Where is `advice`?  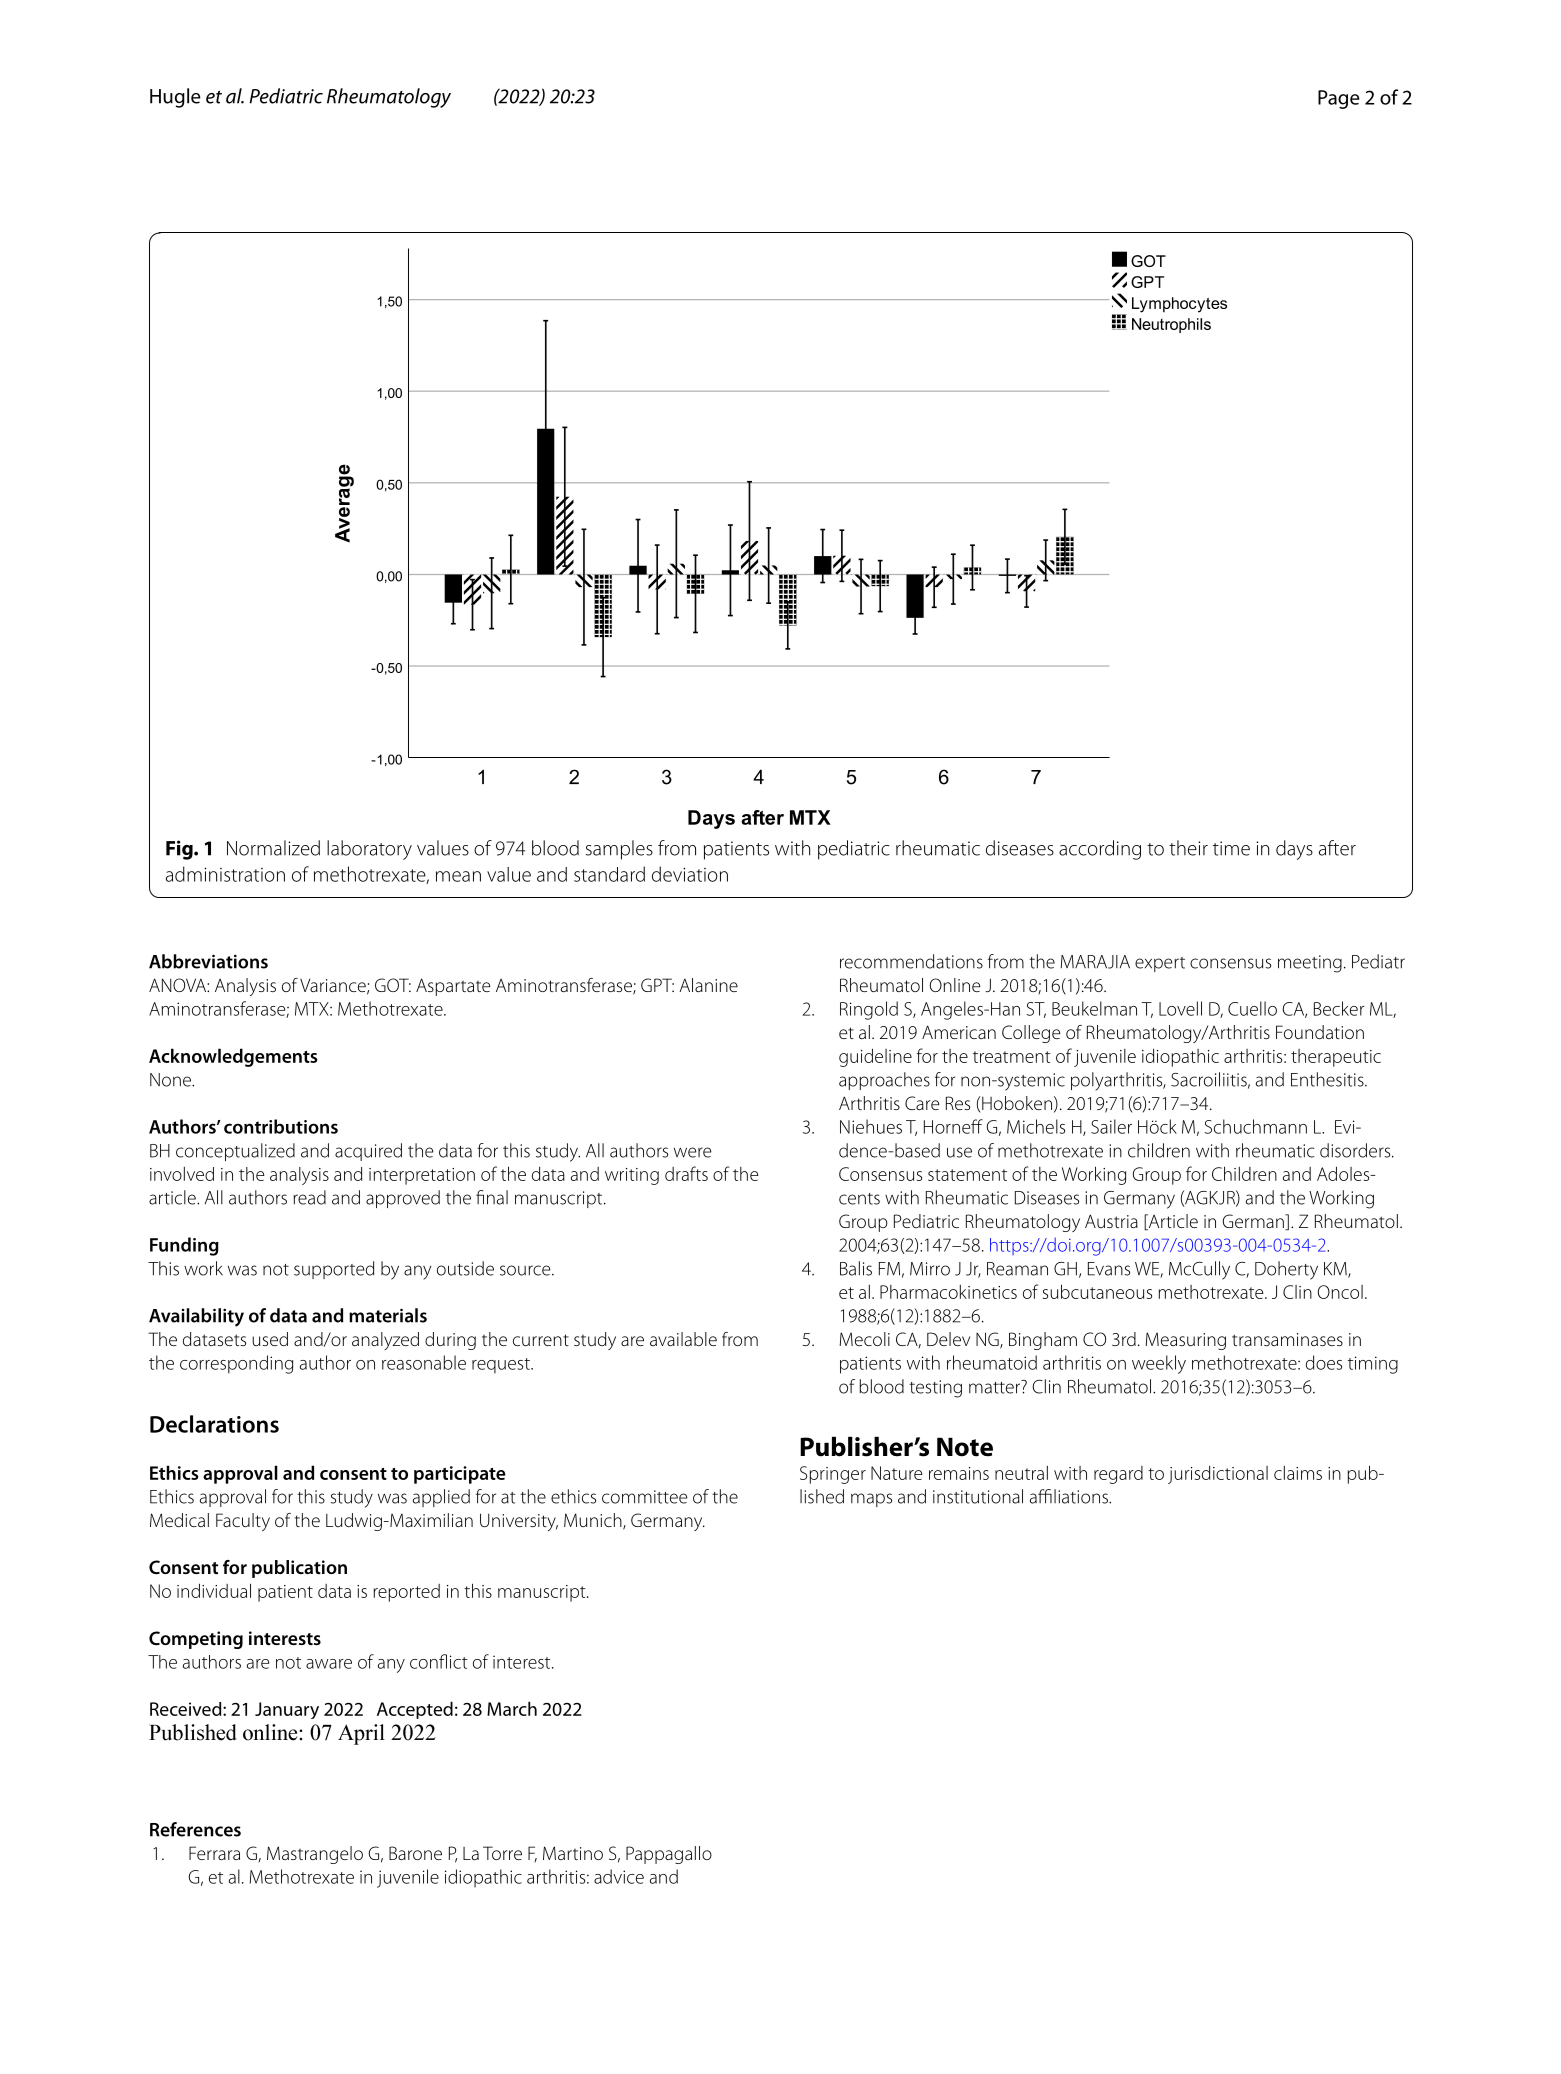 advice is located at coordinates (619, 1876).
